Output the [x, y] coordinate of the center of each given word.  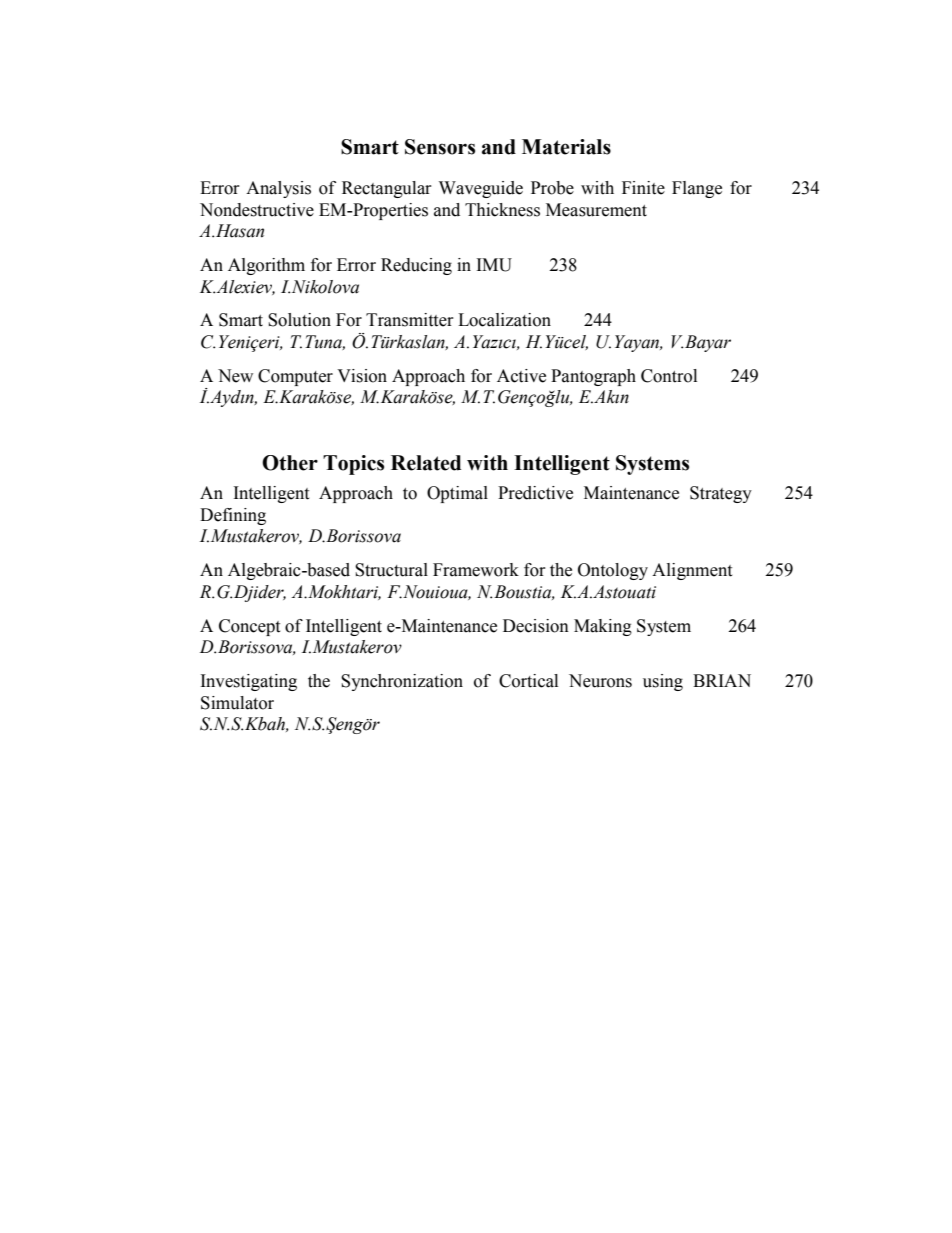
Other [290, 463]
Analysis [278, 189]
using [663, 682]
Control [669, 376]
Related [426, 463]
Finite [643, 188]
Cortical [528, 681]
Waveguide [481, 189]
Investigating [249, 682]
